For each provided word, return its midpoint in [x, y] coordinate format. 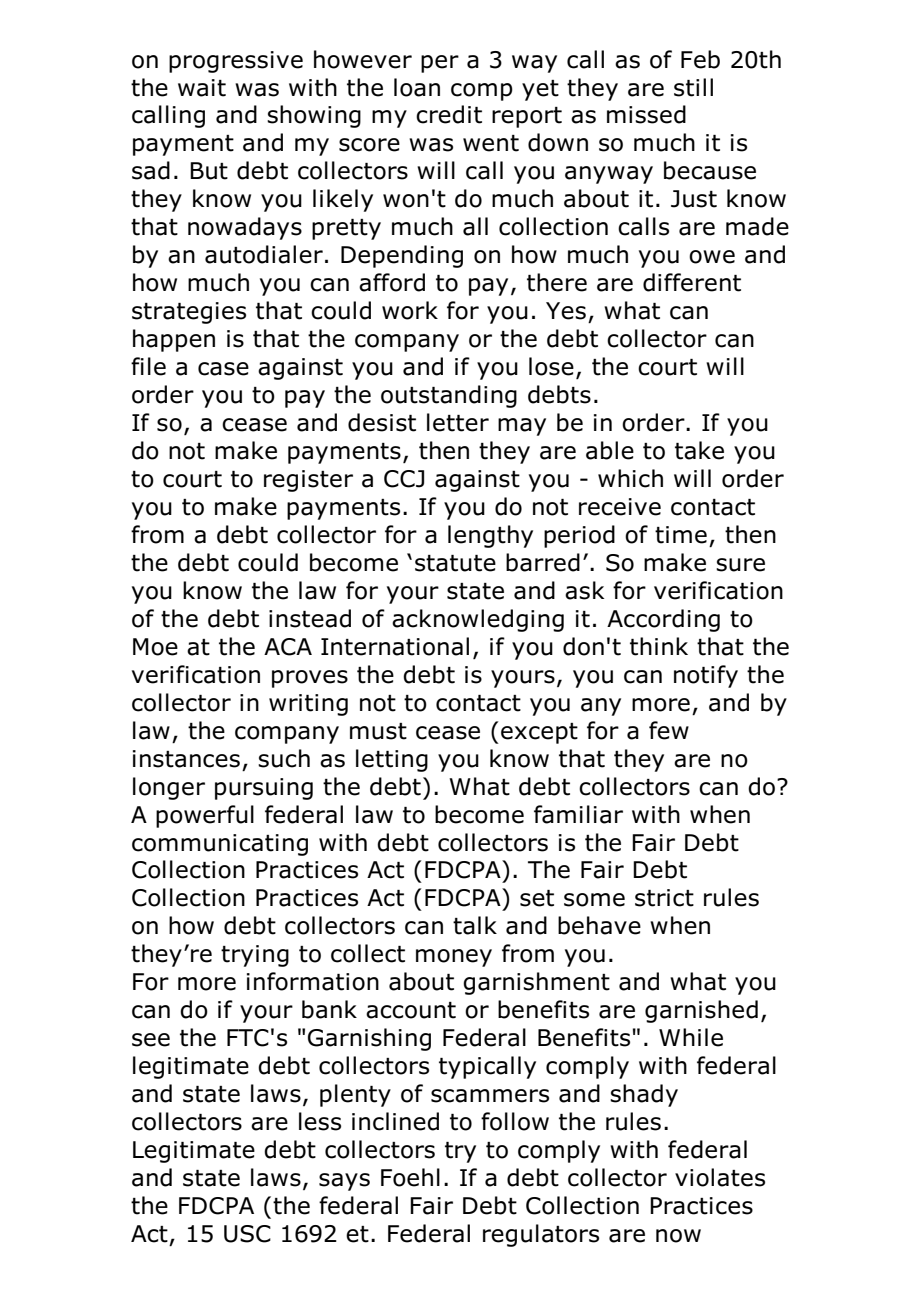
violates [720, 1177]
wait [202, 88]
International [395, 646]
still [693, 87]
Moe [155, 647]
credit [449, 114]
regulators [541, 1235]
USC [247, 1234]
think [659, 646]
